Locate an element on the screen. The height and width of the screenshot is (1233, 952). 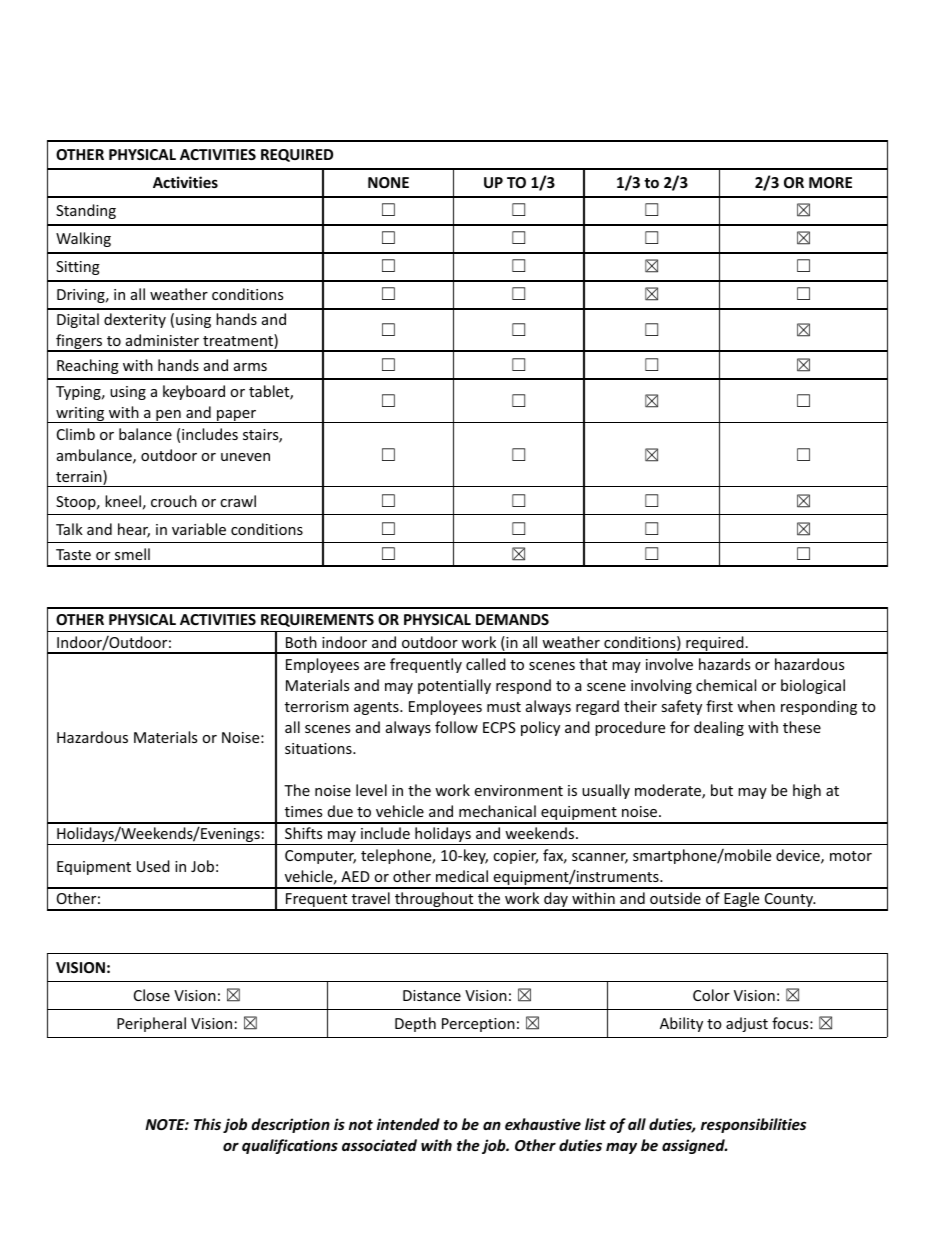
This is located at coordinates (207, 1124).
